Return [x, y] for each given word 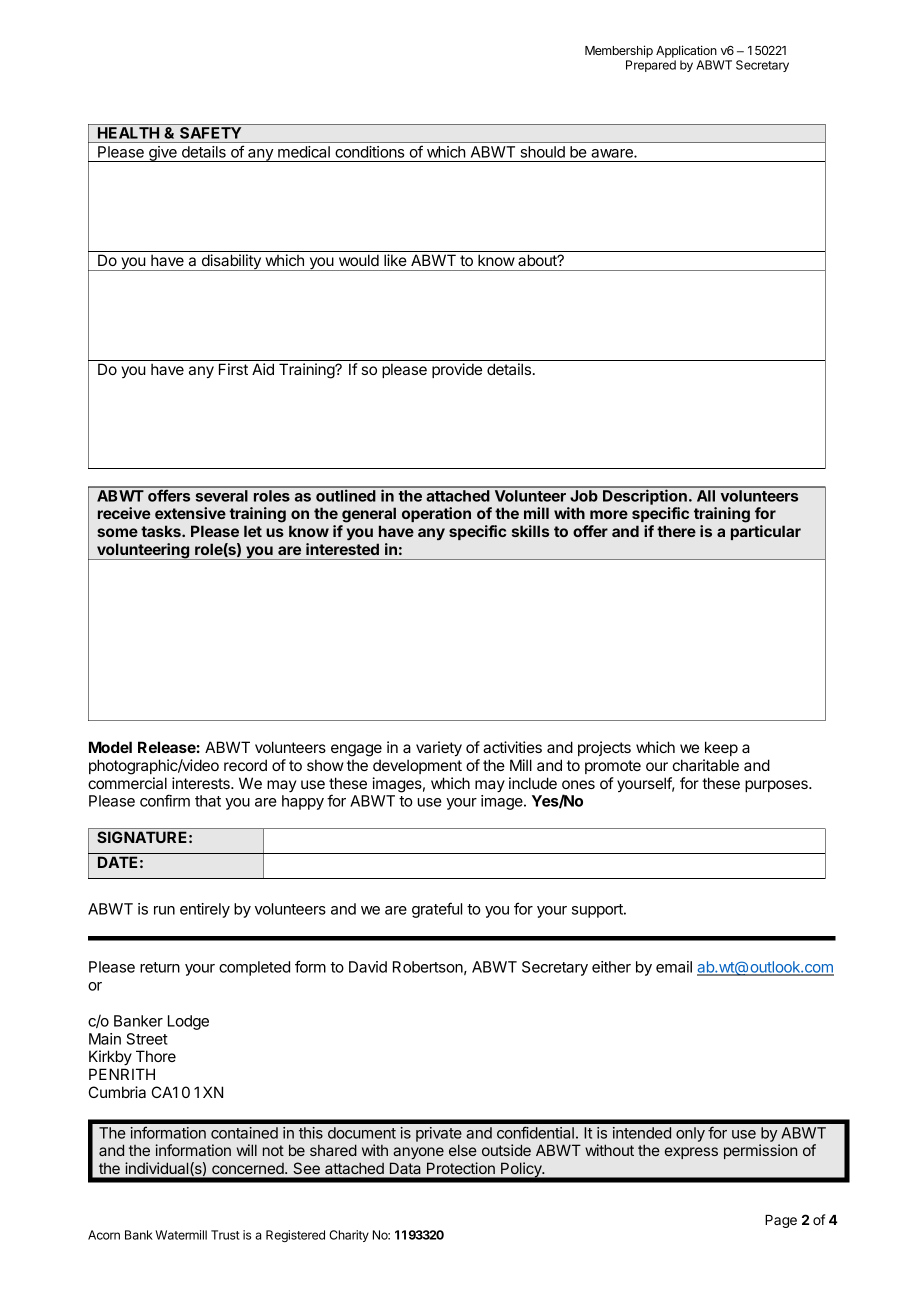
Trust [225, 1235]
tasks [162, 531]
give [163, 154]
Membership [619, 51]
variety [439, 749]
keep [721, 748]
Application [686, 51]
